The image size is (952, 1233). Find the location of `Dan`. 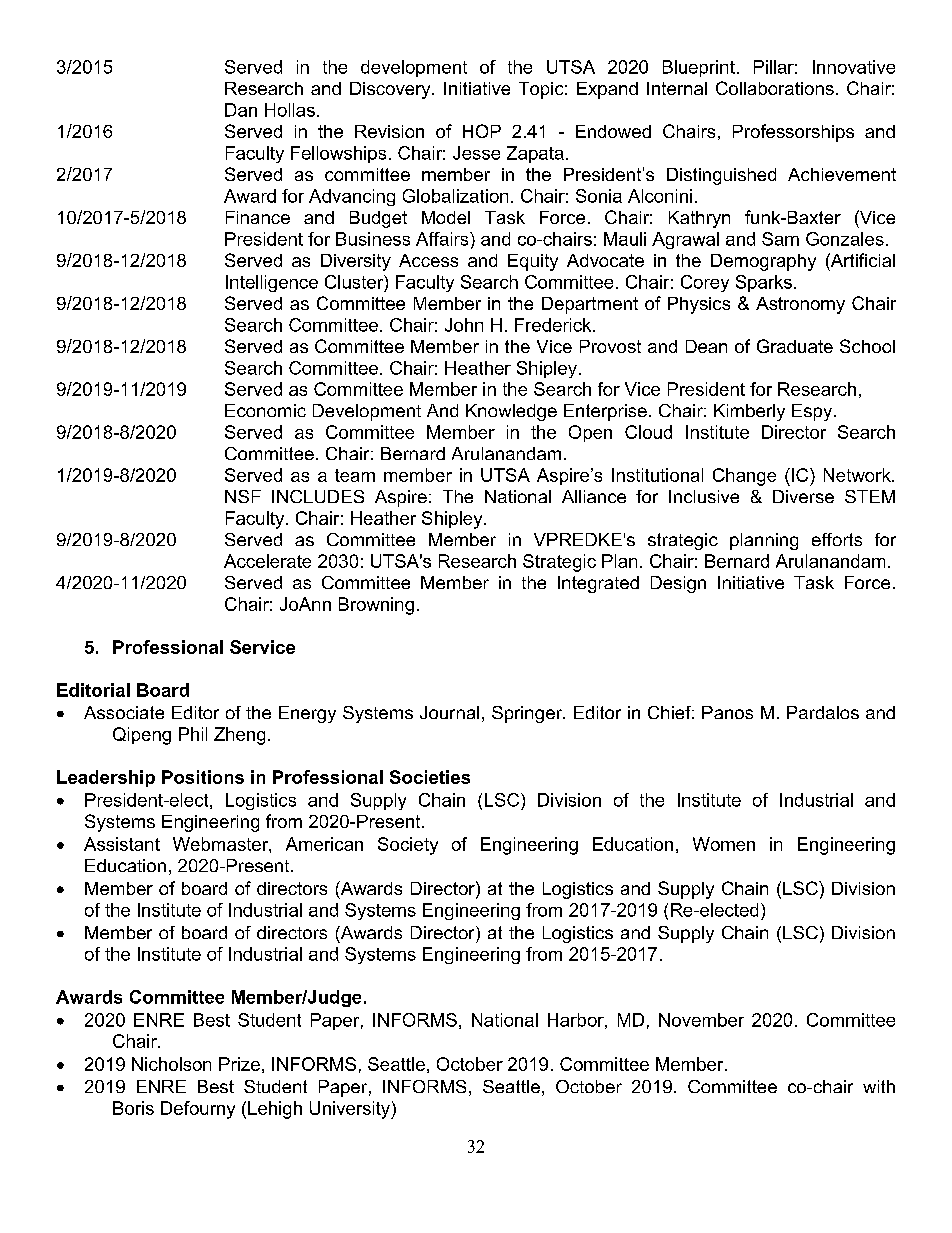

Dan is located at coordinates (241, 110).
